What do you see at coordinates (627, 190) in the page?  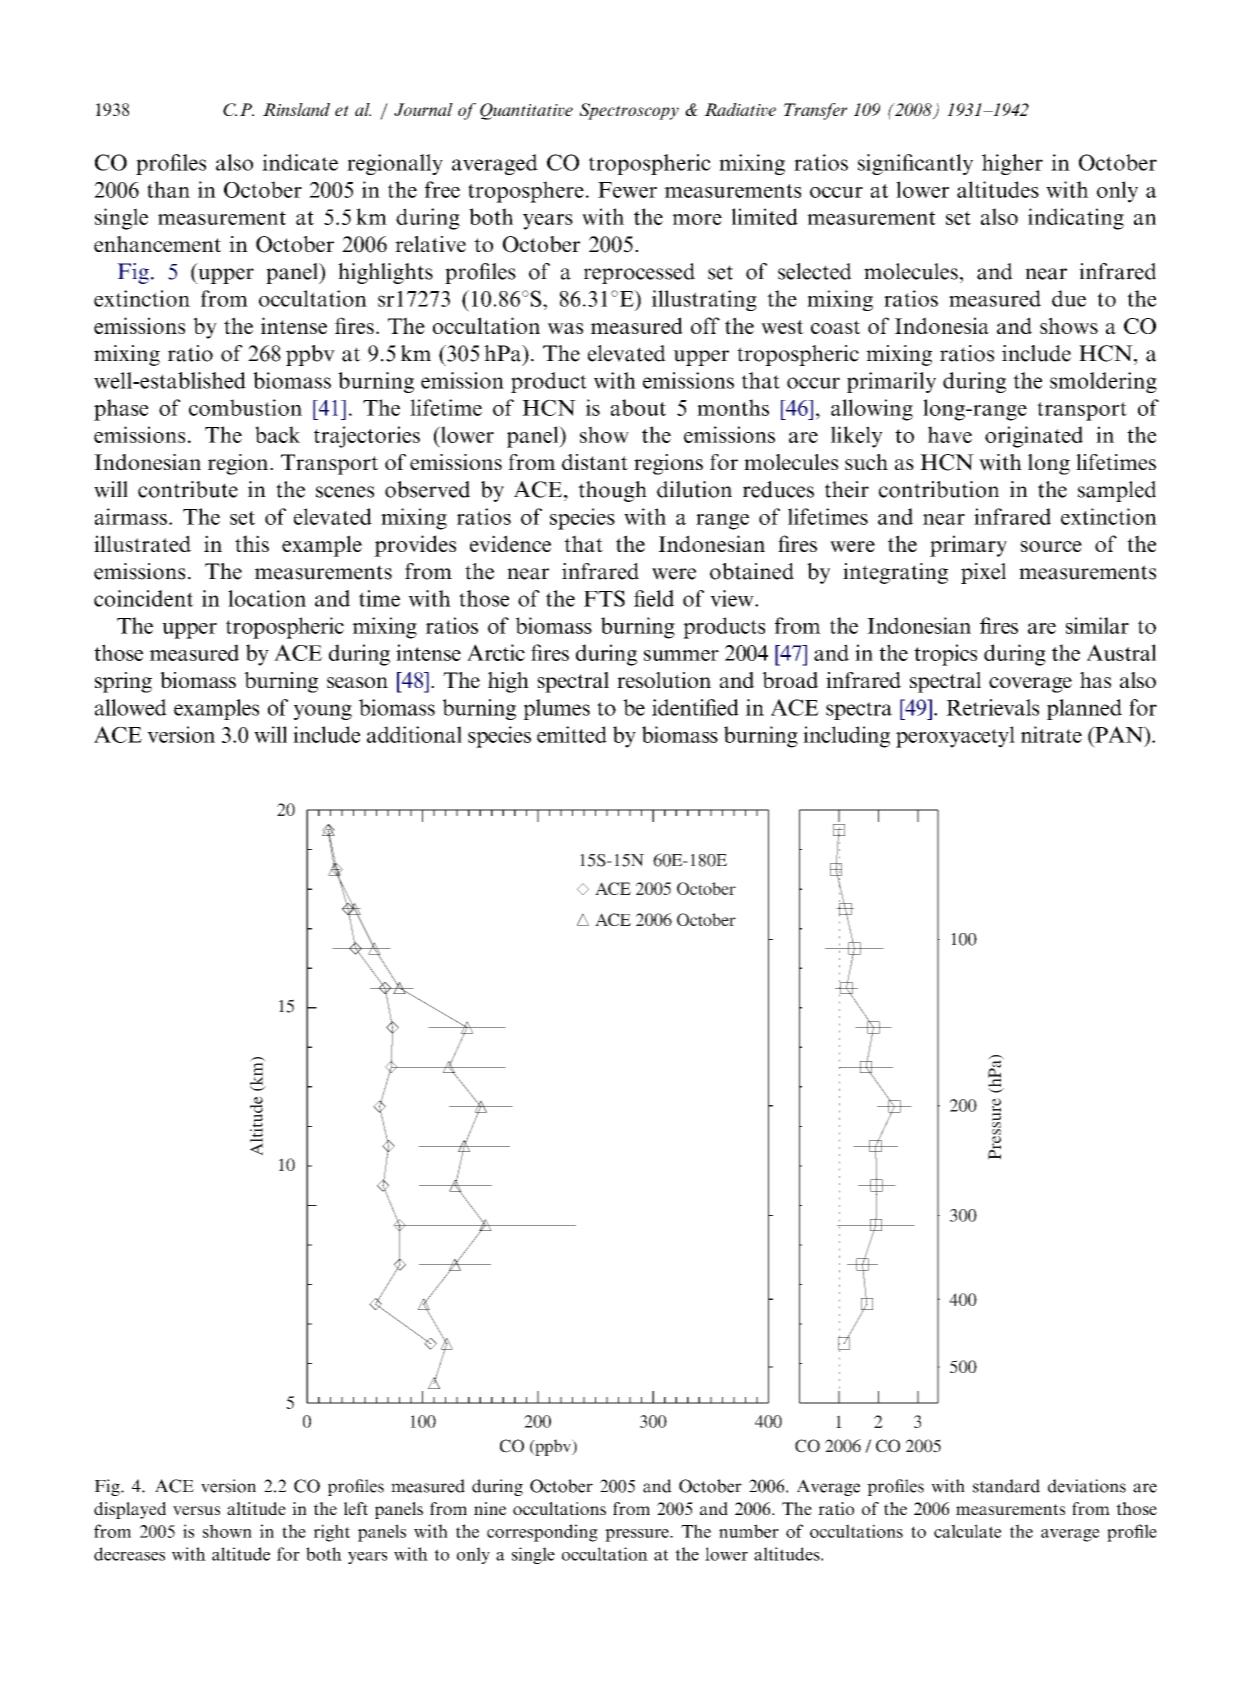 I see `Fewer` at bounding box center [627, 190].
